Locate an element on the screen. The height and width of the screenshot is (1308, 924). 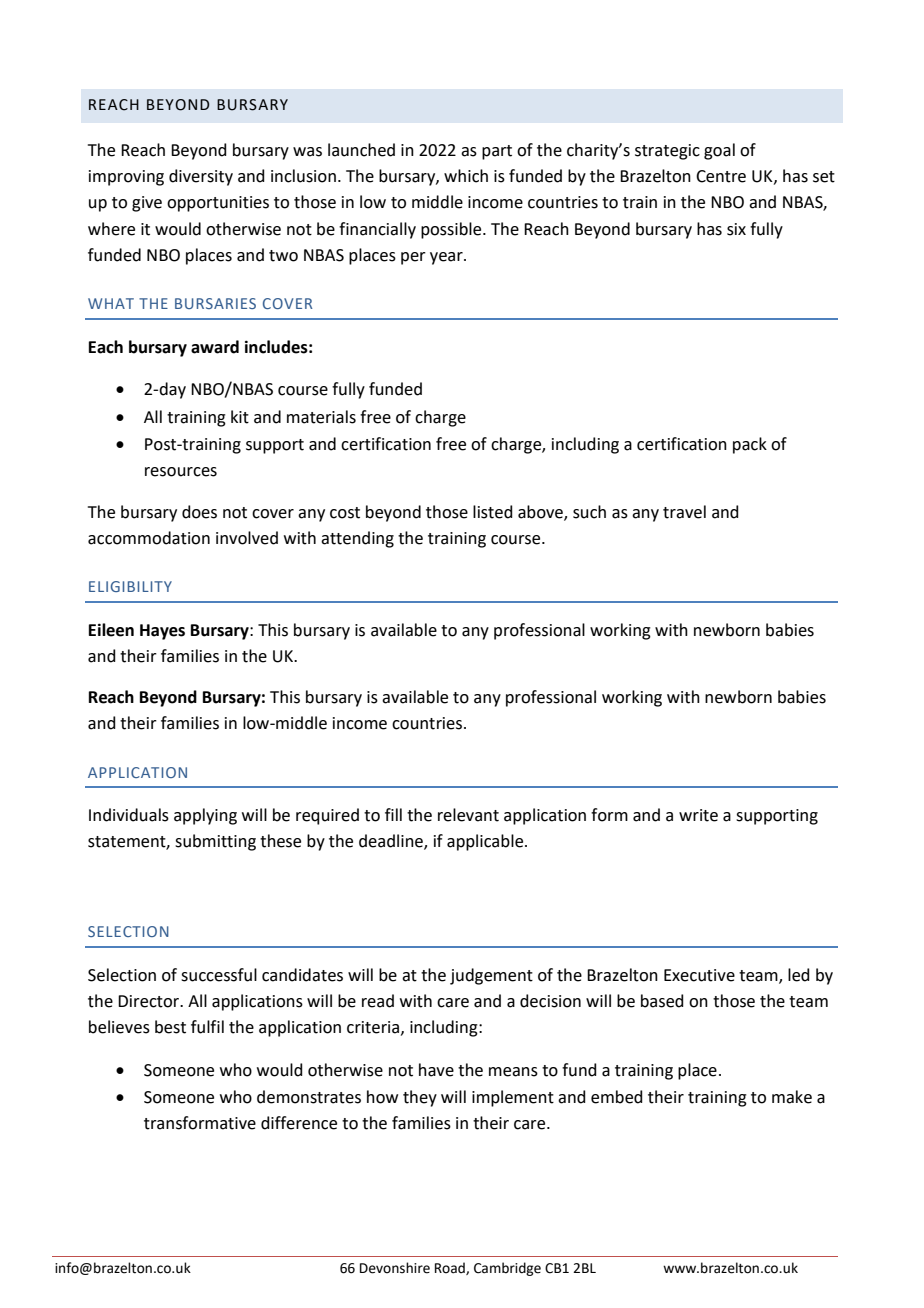
Hayes is located at coordinates (162, 632).
